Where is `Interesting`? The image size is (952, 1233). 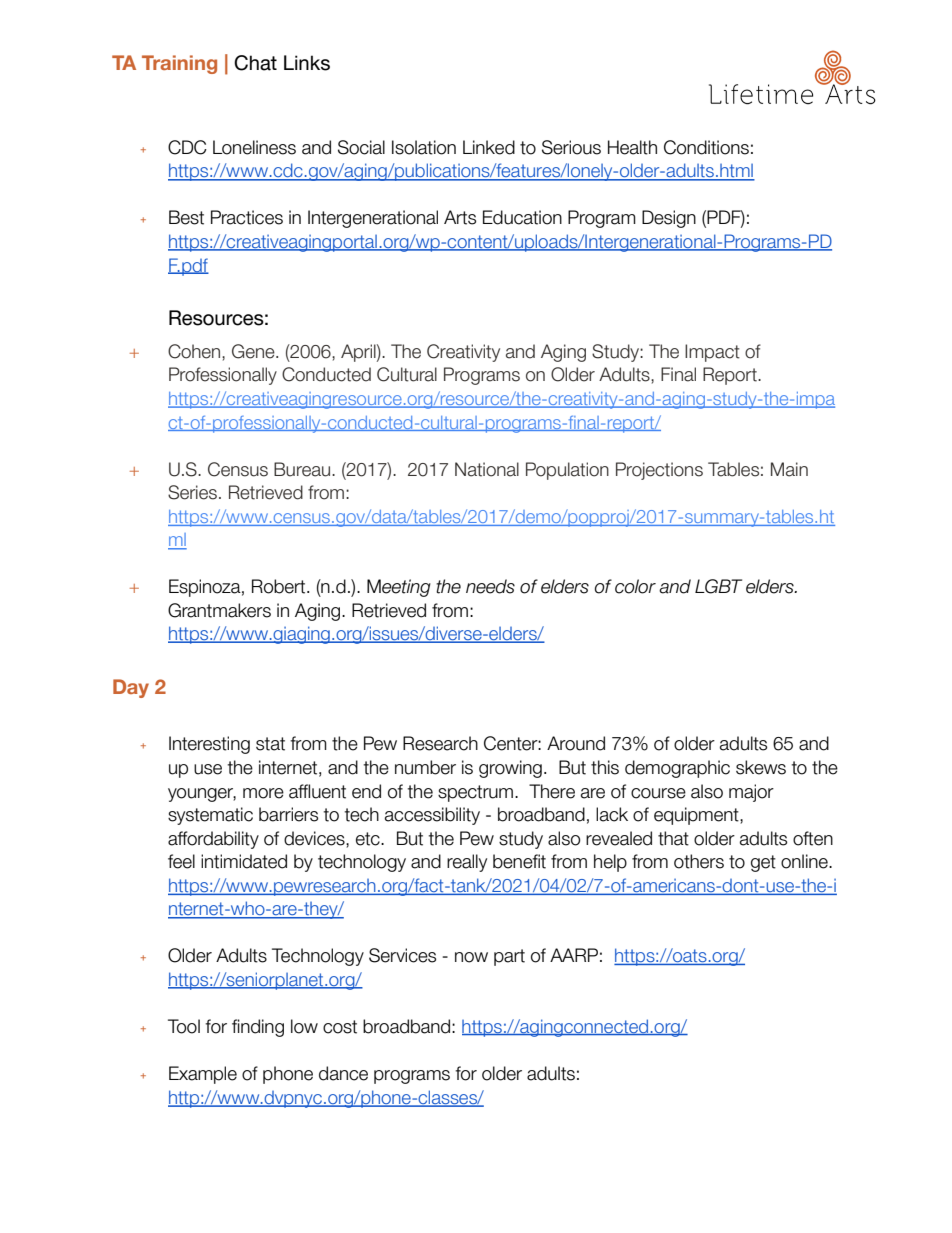 Interesting is located at coordinates (209, 745).
